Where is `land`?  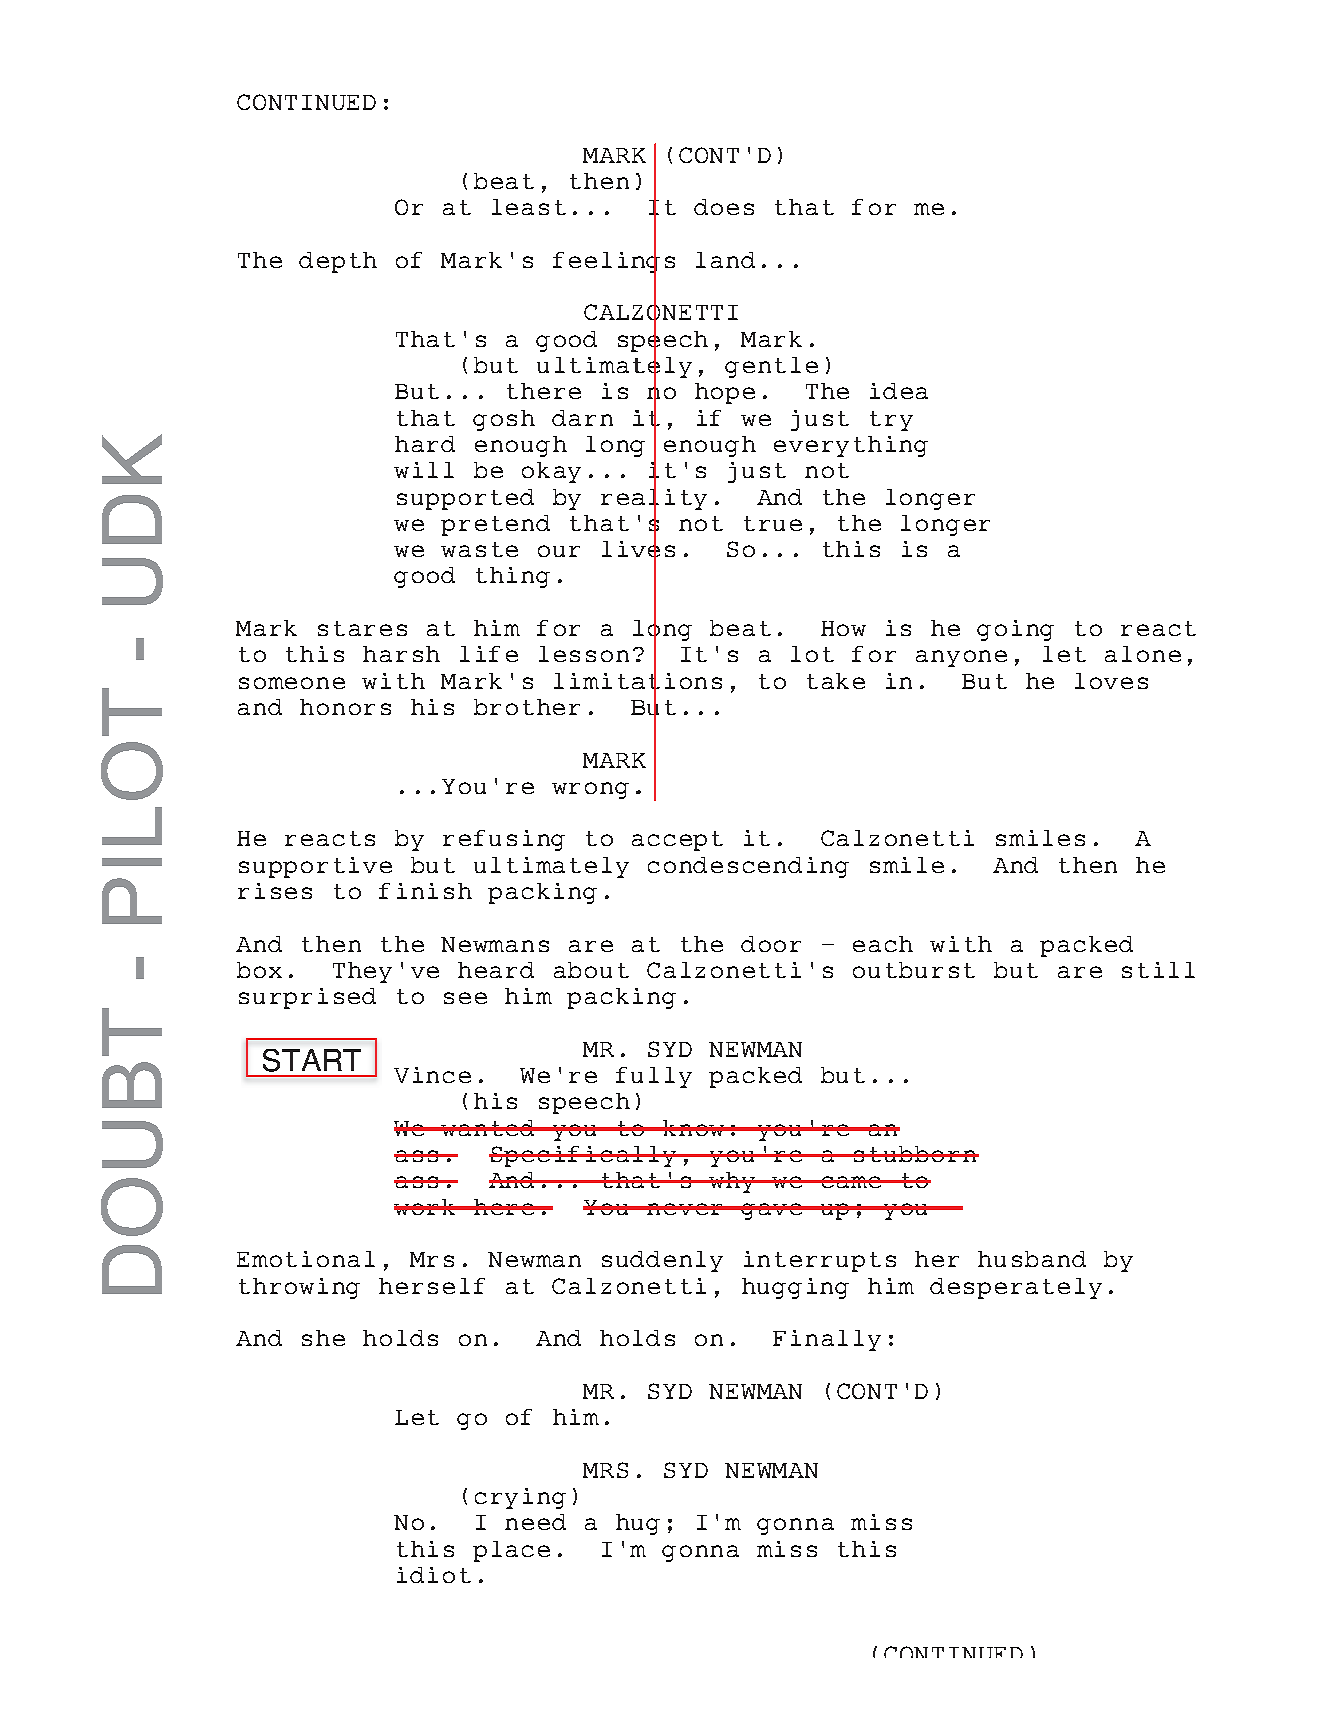
land is located at coordinates (725, 260).
